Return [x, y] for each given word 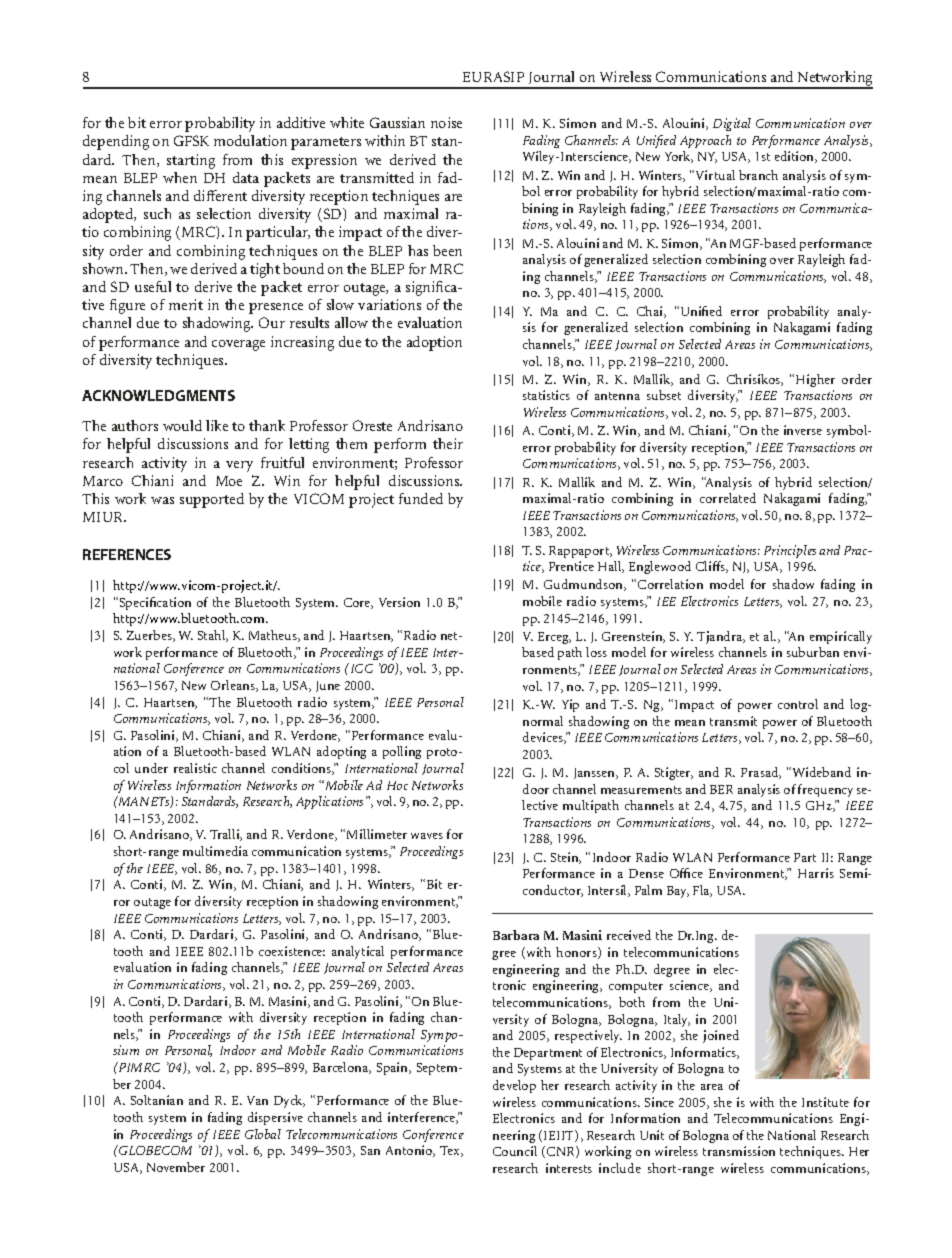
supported [212, 500]
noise [446, 122]
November [176, 1167]
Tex [451, 1151]
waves [427, 836]
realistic [195, 768]
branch [758, 175]
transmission [739, 1151]
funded [421, 498]
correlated [728, 498]
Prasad [761, 773]
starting [191, 161]
